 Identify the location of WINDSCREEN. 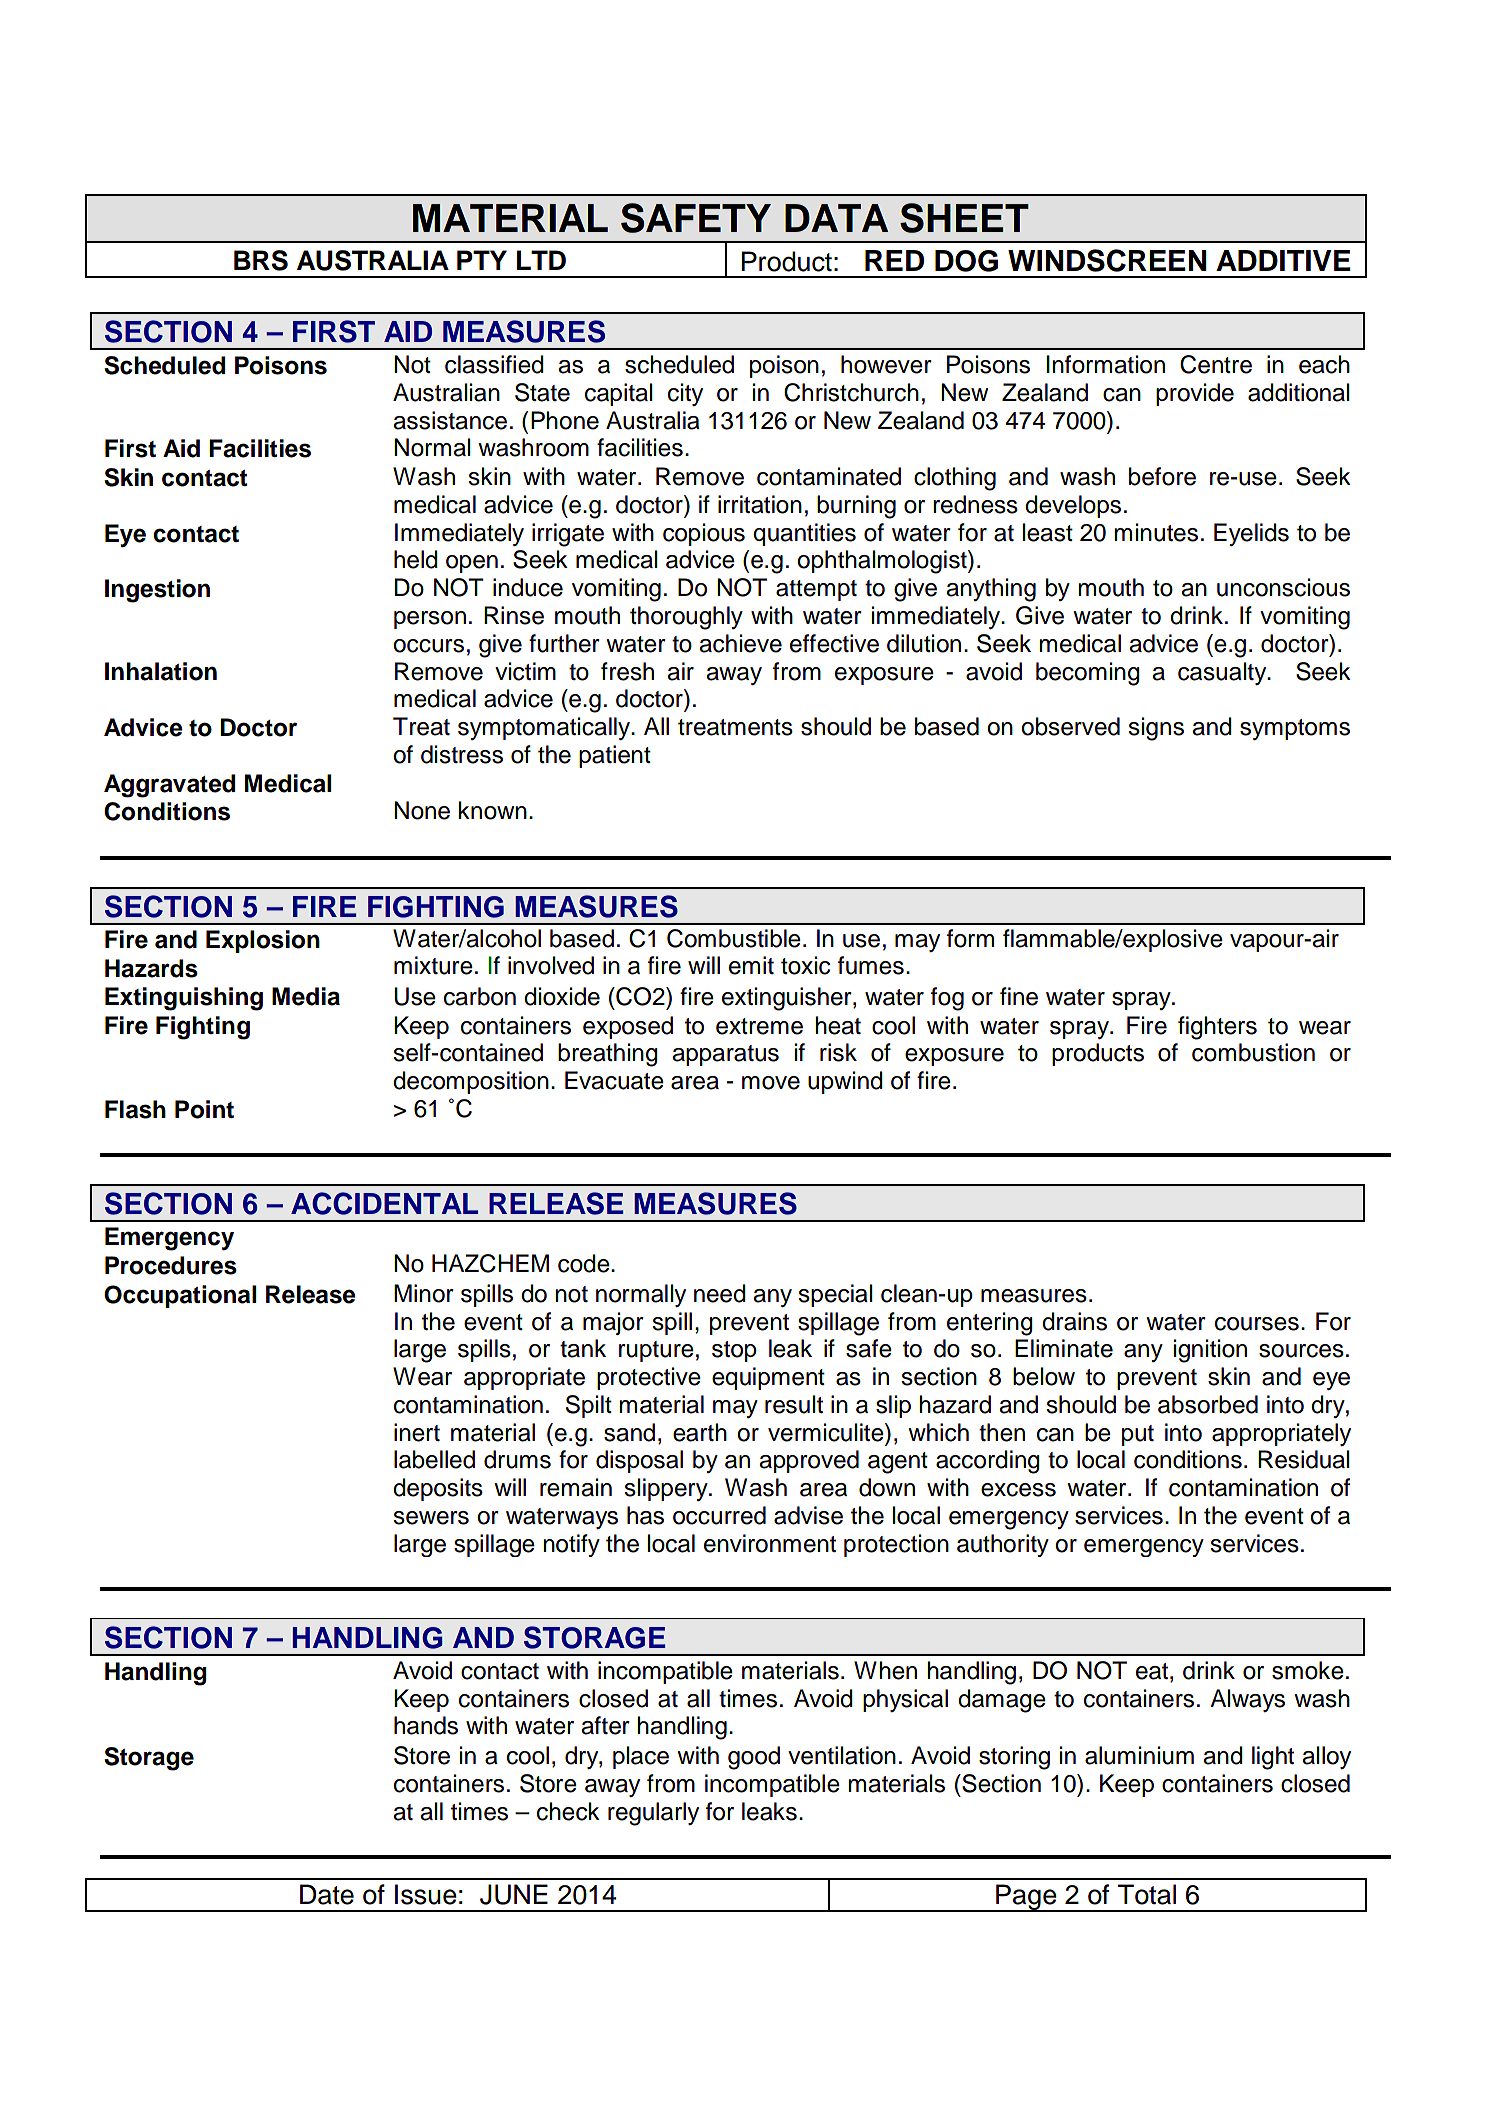
(1107, 260).
